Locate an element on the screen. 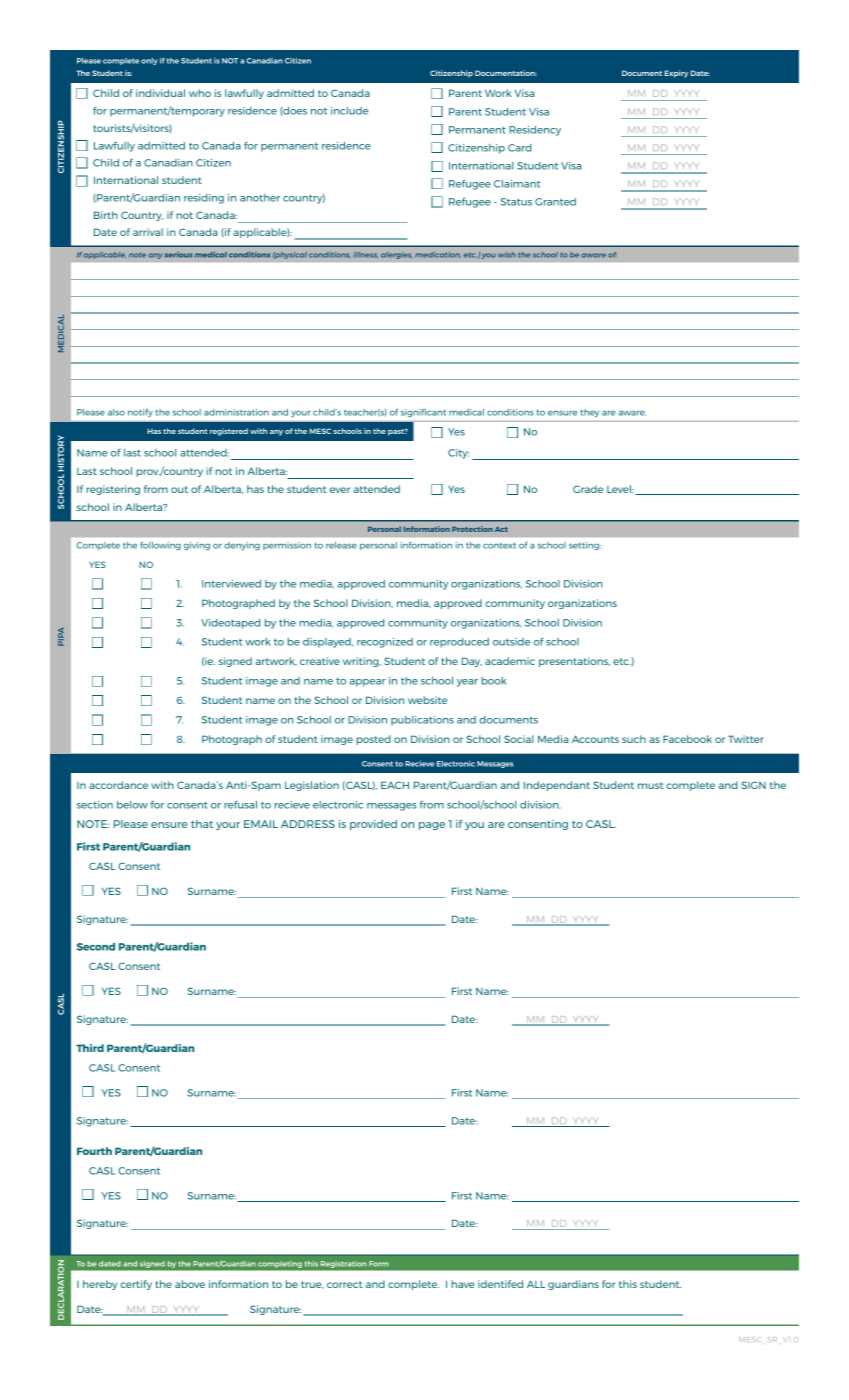  above is located at coordinates (190, 1284).
